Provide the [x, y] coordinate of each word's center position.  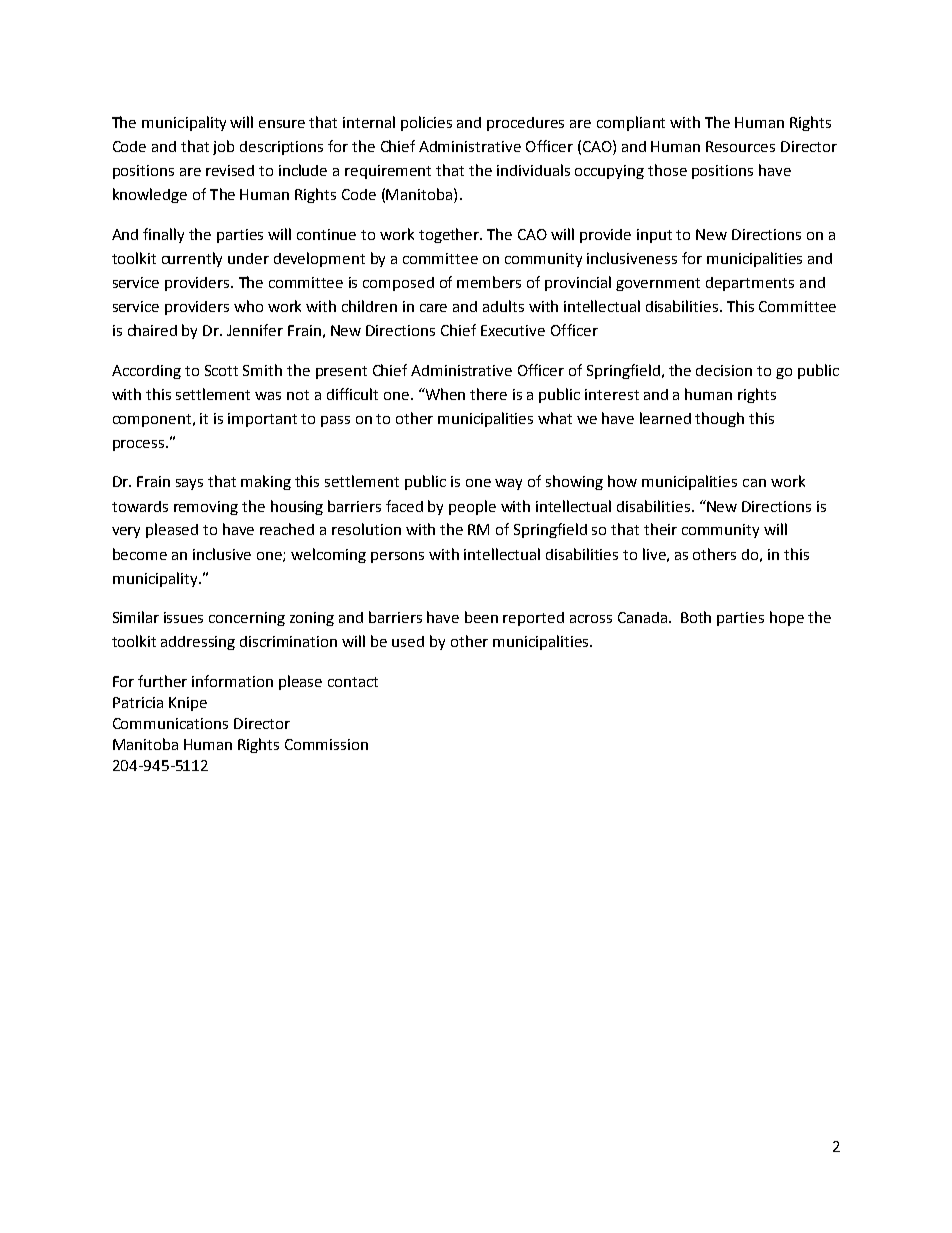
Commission [326, 744]
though [719, 419]
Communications [170, 723]
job [223, 147]
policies [426, 123]
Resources [740, 146]
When [444, 394]
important [262, 420]
